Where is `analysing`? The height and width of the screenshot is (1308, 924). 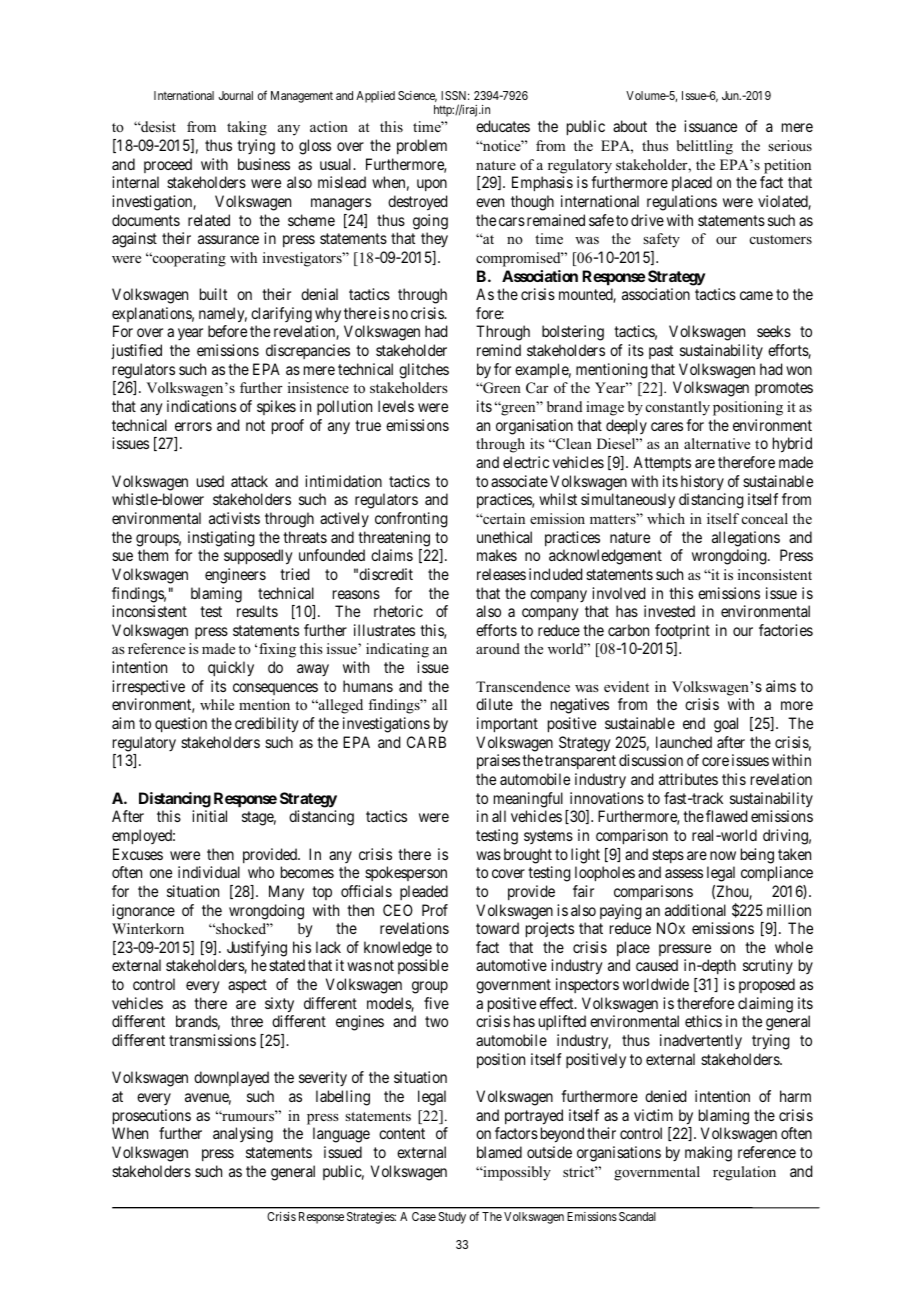
analysing is located at coordinates (243, 1135).
